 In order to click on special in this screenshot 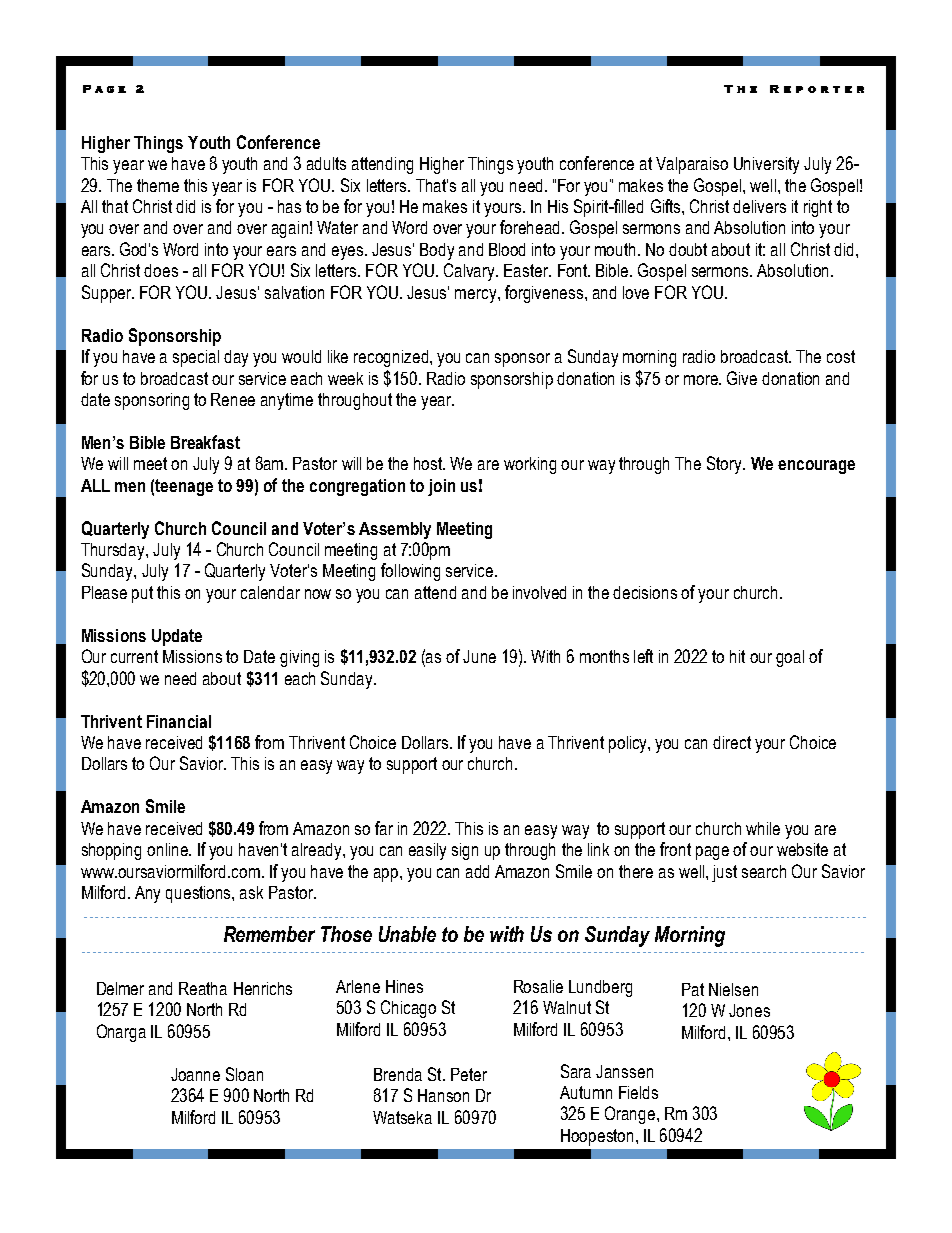, I will do `click(196, 358)`.
